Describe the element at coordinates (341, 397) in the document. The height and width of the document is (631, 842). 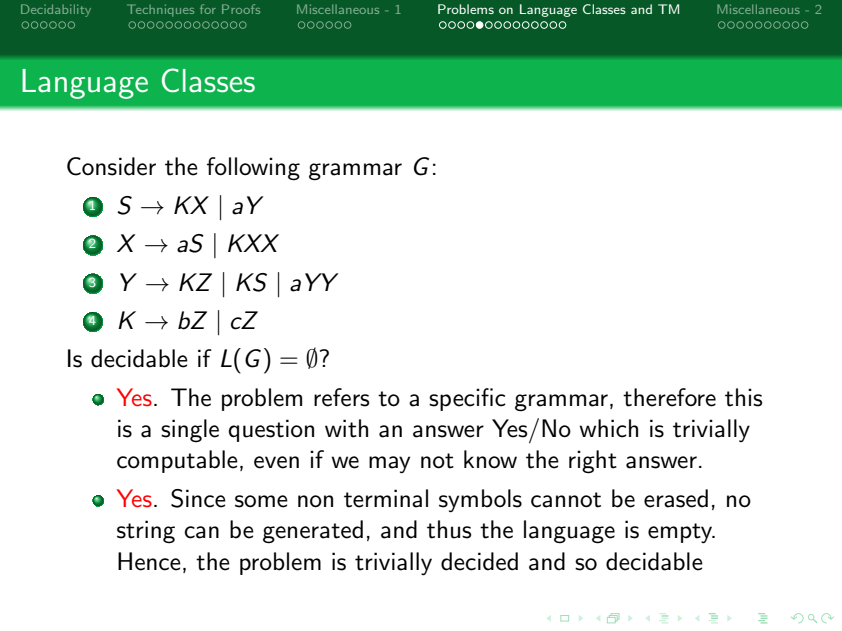
I see `refers` at that location.
